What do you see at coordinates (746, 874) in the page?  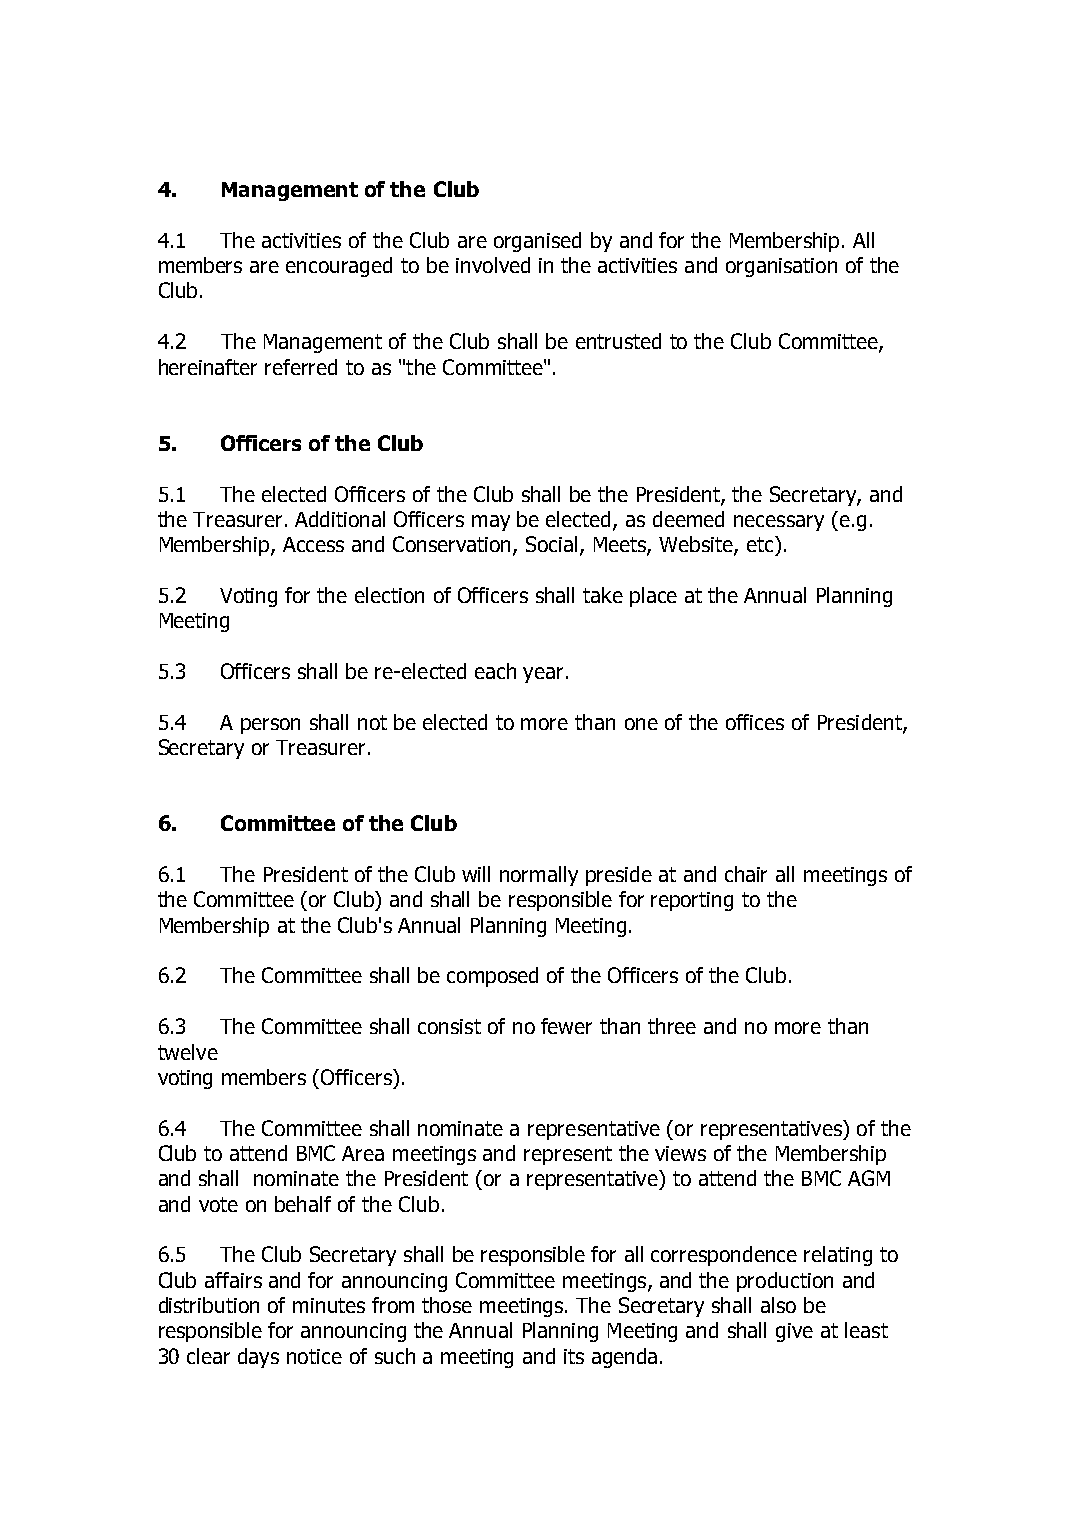 I see `chair` at bounding box center [746, 874].
